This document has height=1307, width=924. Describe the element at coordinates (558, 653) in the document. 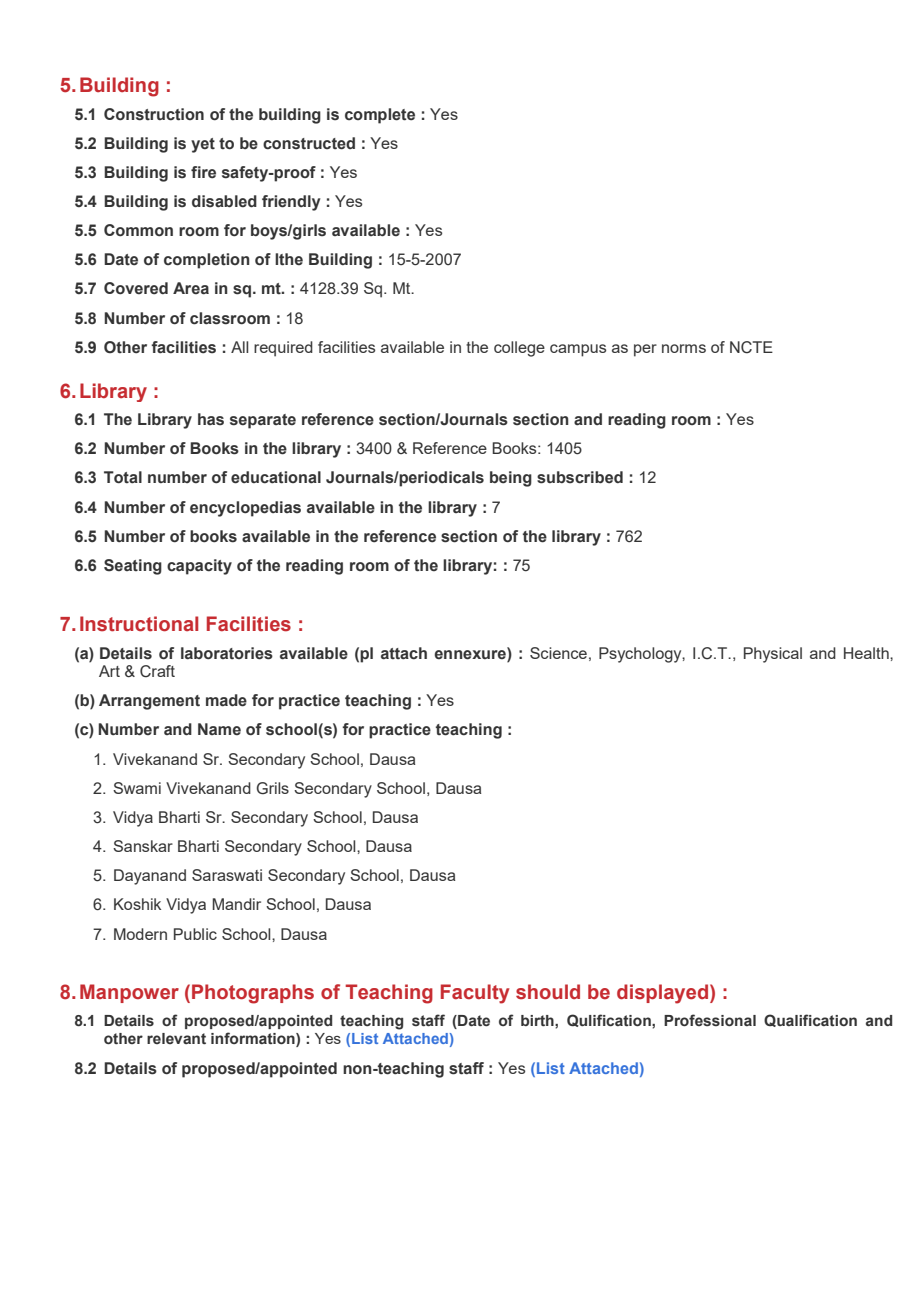

I see `Science` at that location.
